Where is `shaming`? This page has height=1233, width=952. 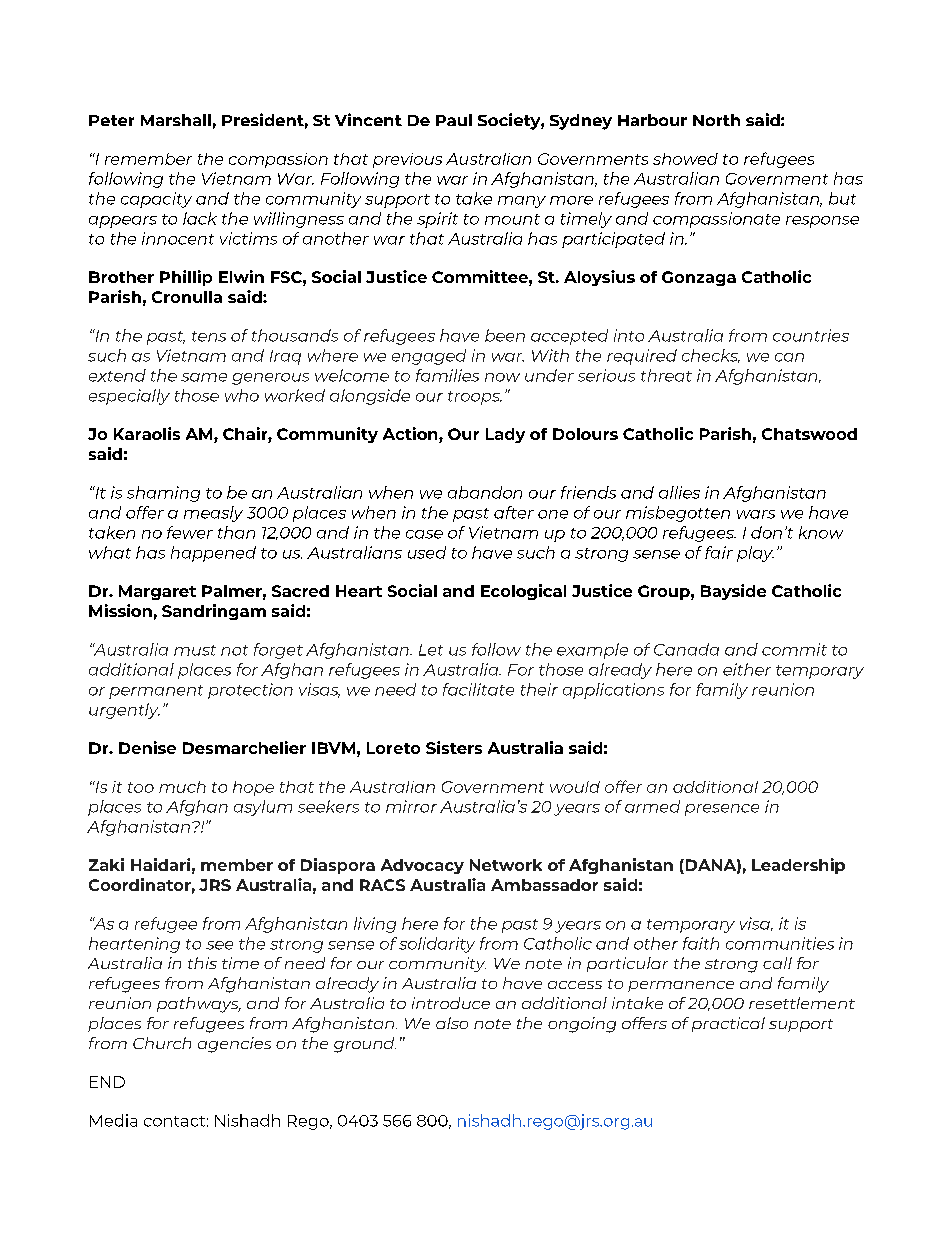 shaming is located at coordinates (163, 494).
